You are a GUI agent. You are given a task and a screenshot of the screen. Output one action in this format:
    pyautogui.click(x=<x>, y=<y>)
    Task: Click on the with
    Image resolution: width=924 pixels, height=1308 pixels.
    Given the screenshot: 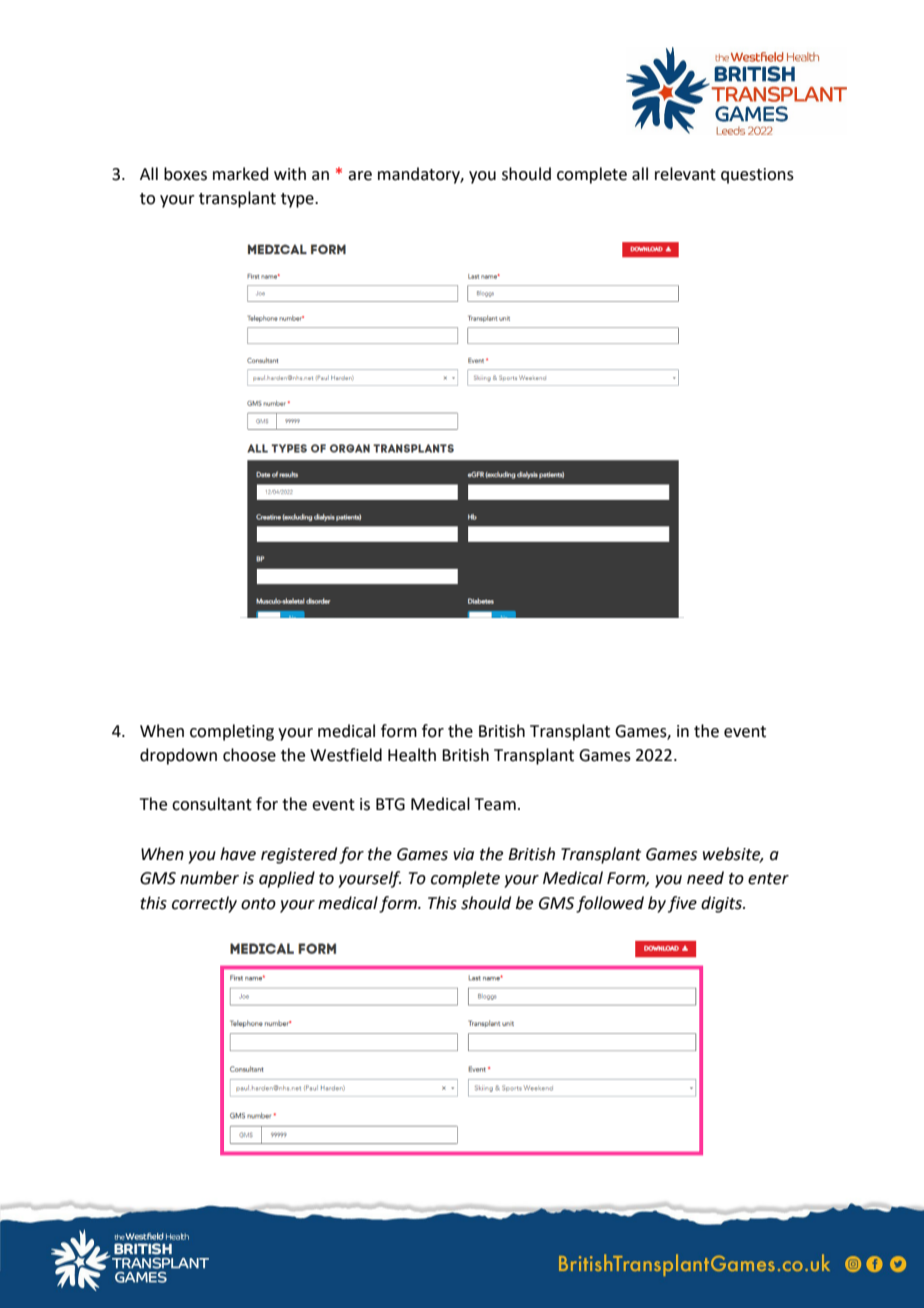 What is the action you would take?
    pyautogui.click(x=290, y=174)
